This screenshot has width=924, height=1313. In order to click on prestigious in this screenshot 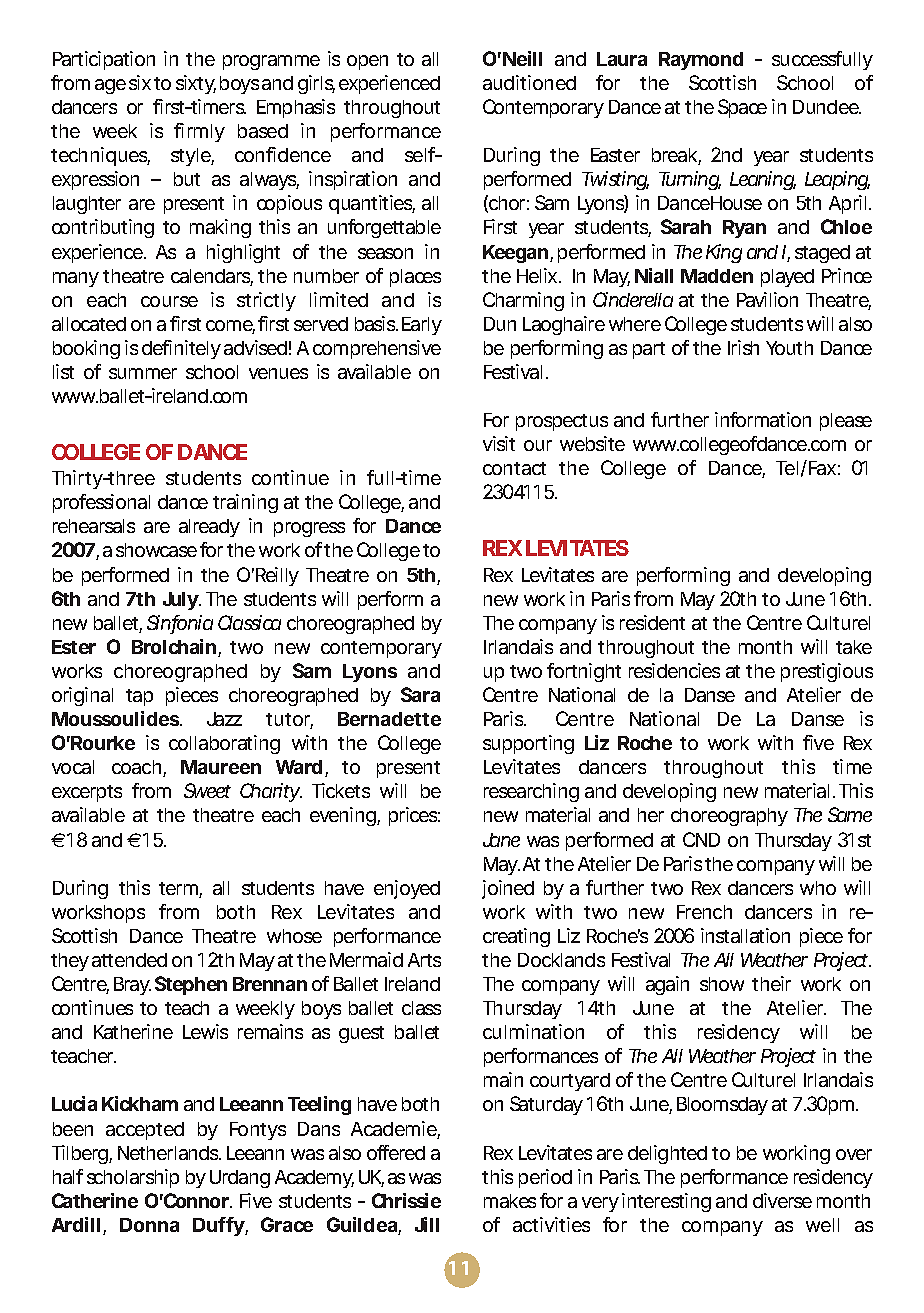, I will do `click(827, 672)`.
